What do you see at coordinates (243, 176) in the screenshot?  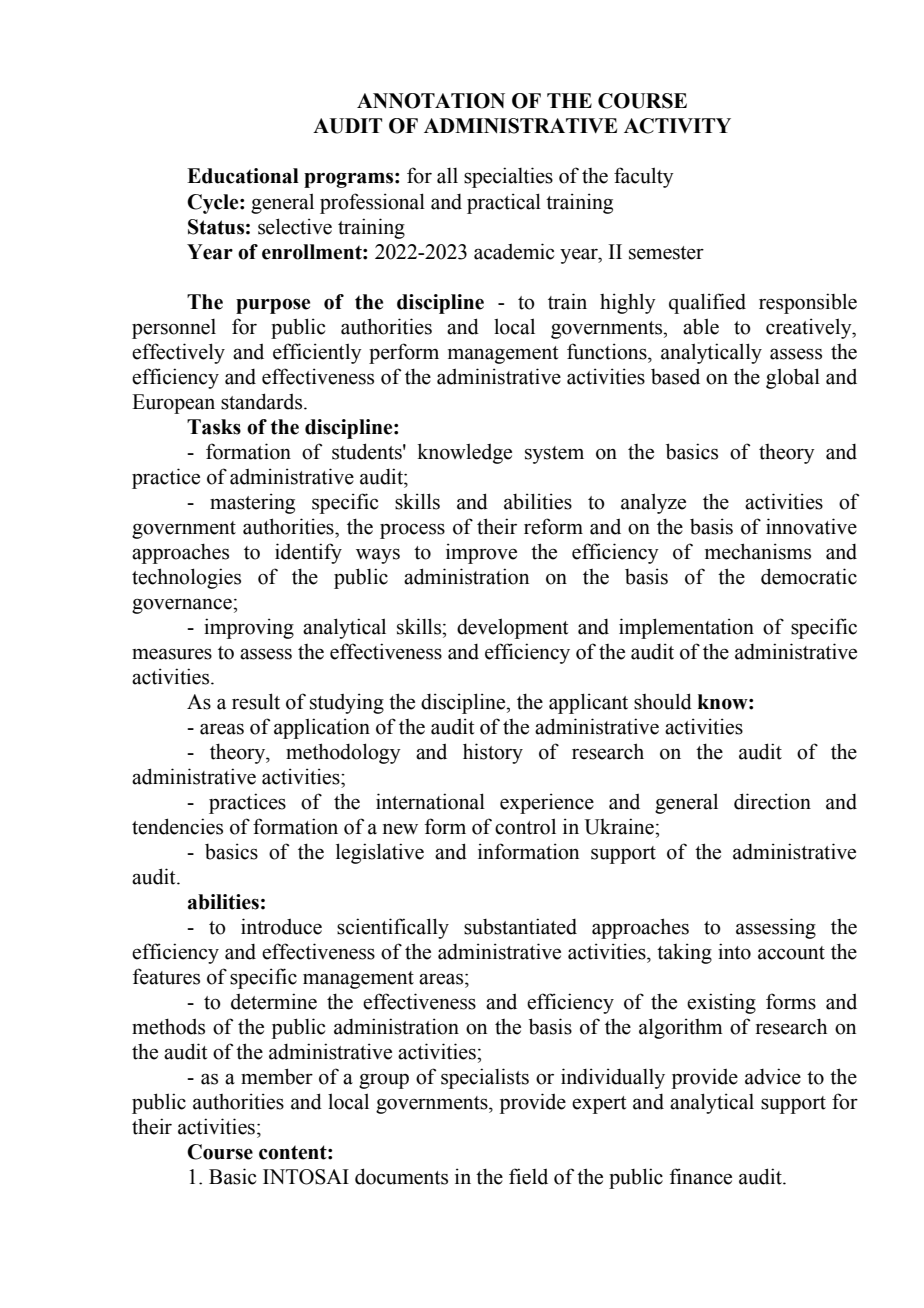 I see `Educational` at bounding box center [243, 176].
